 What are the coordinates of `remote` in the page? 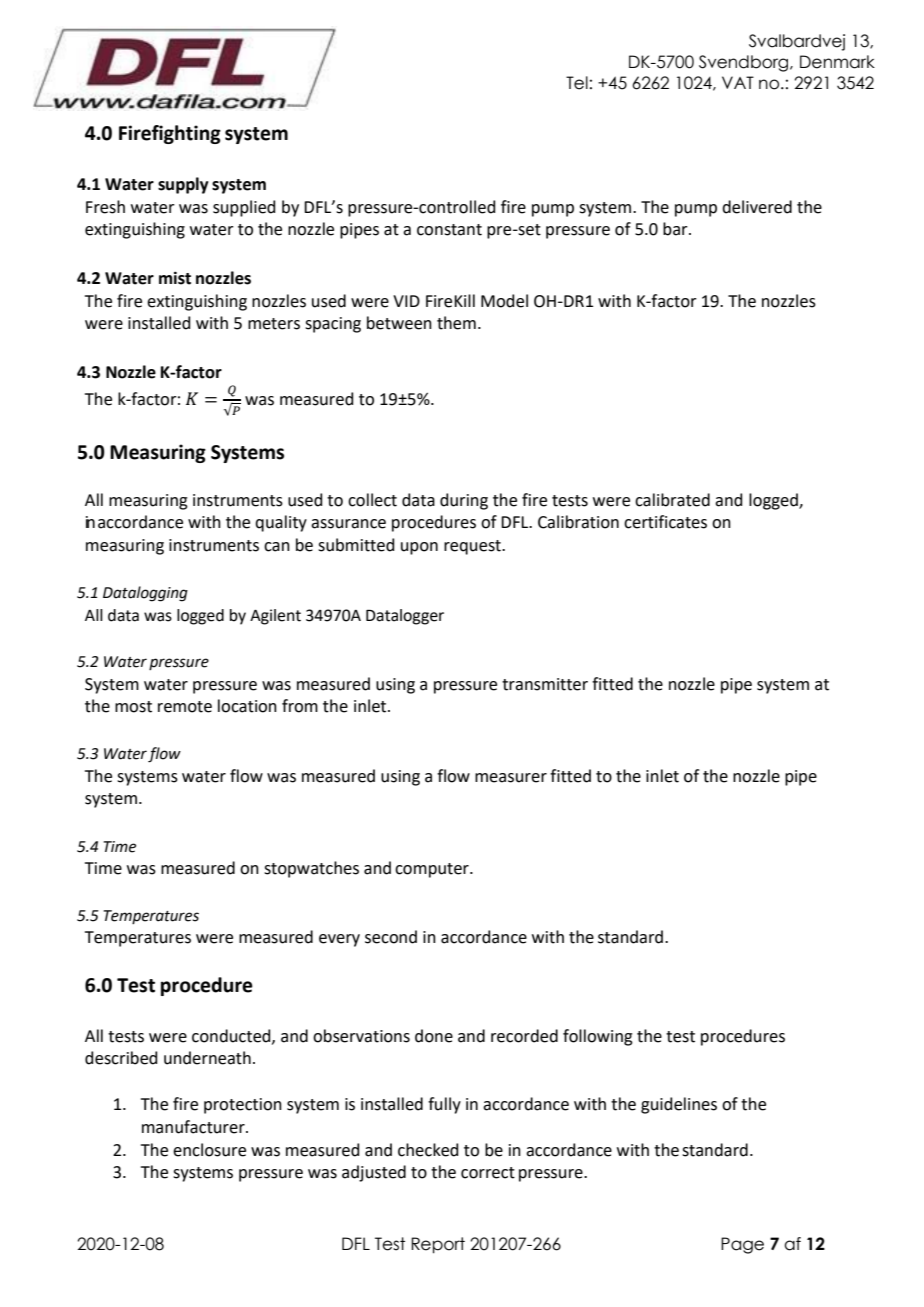 It's located at (185, 707).
